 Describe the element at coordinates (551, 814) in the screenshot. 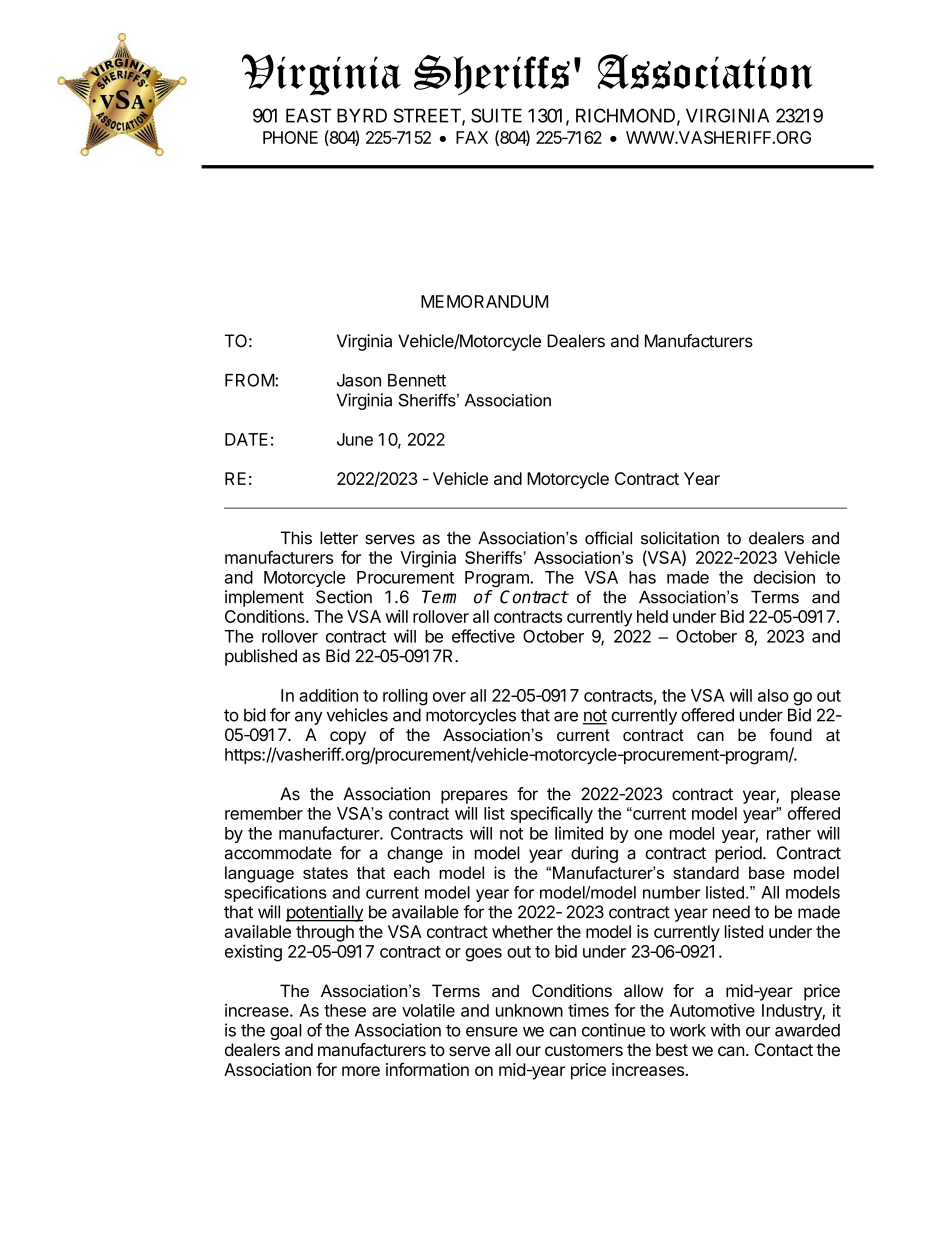

I see `specifically` at that location.
